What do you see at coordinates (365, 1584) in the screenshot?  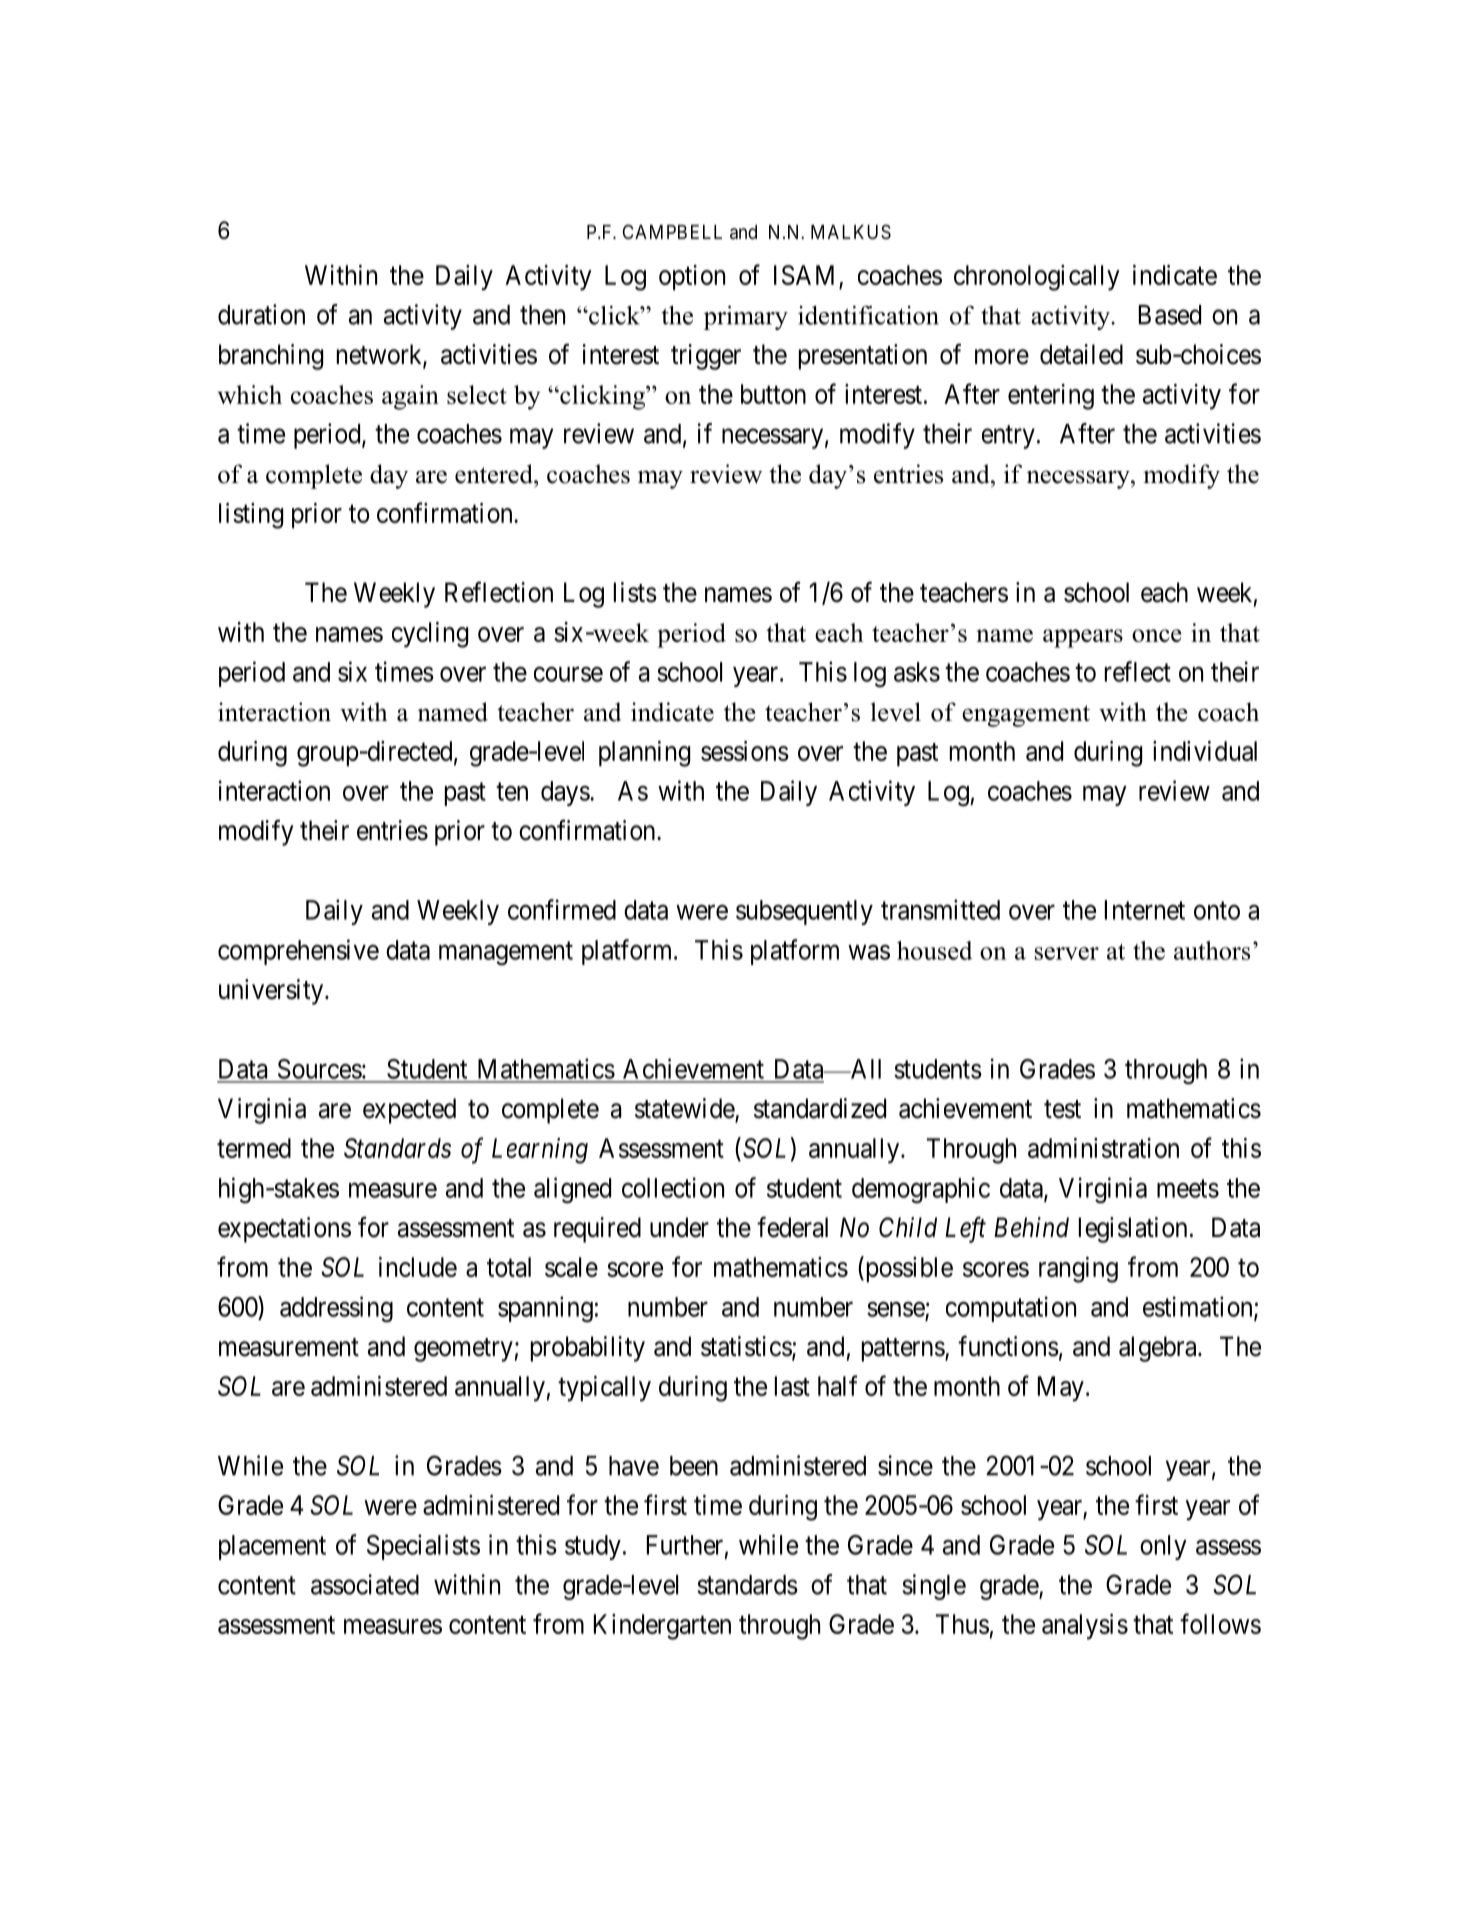 I see `associated` at bounding box center [365, 1584].
